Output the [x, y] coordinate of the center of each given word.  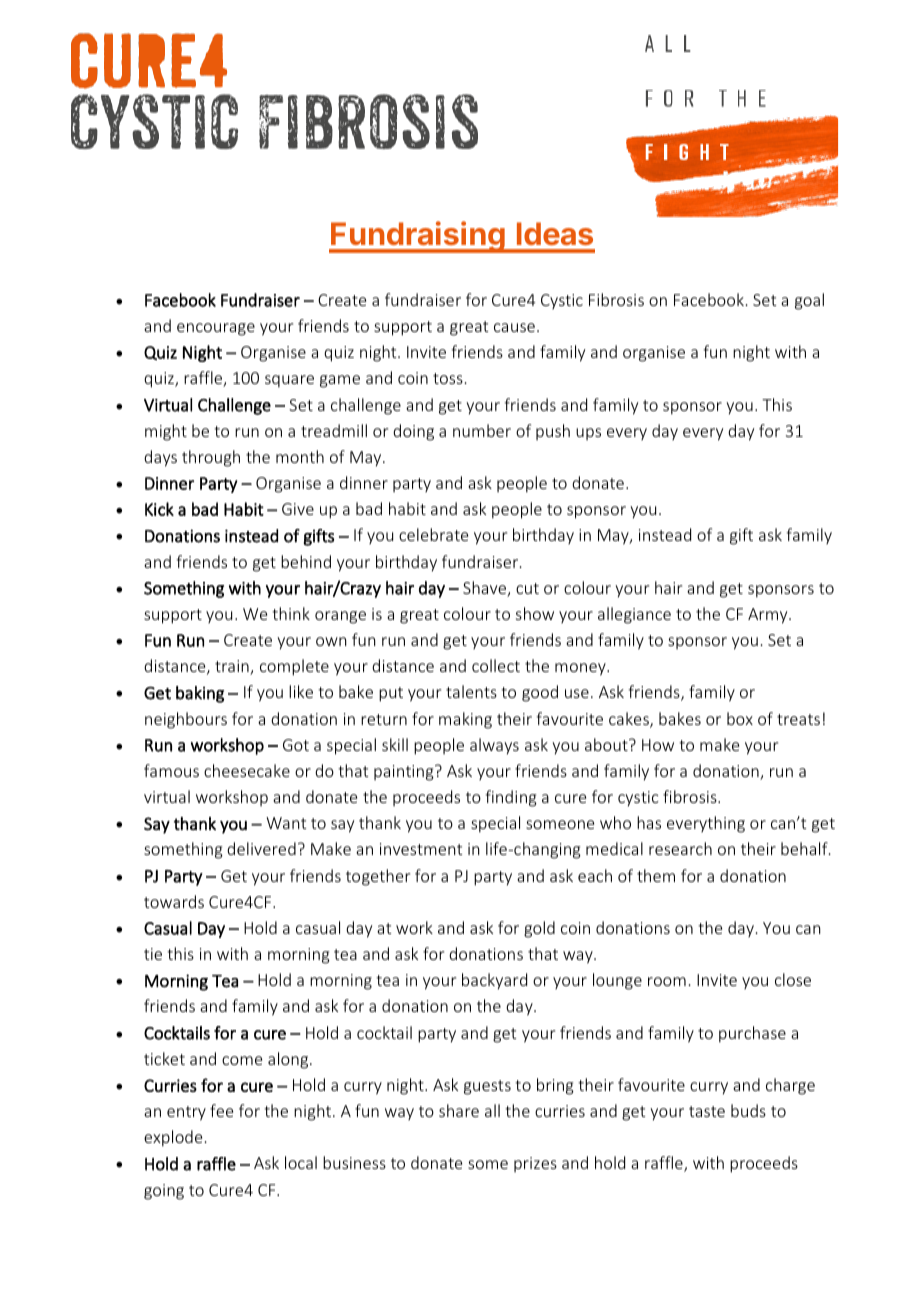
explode [173, 1138]
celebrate [433, 534]
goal [809, 301]
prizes [535, 1164]
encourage [216, 329]
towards [174, 901]
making [465, 720]
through [211, 458]
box [740, 718]
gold [539, 929]
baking [200, 694]
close [793, 979]
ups [588, 434]
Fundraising [418, 237]
